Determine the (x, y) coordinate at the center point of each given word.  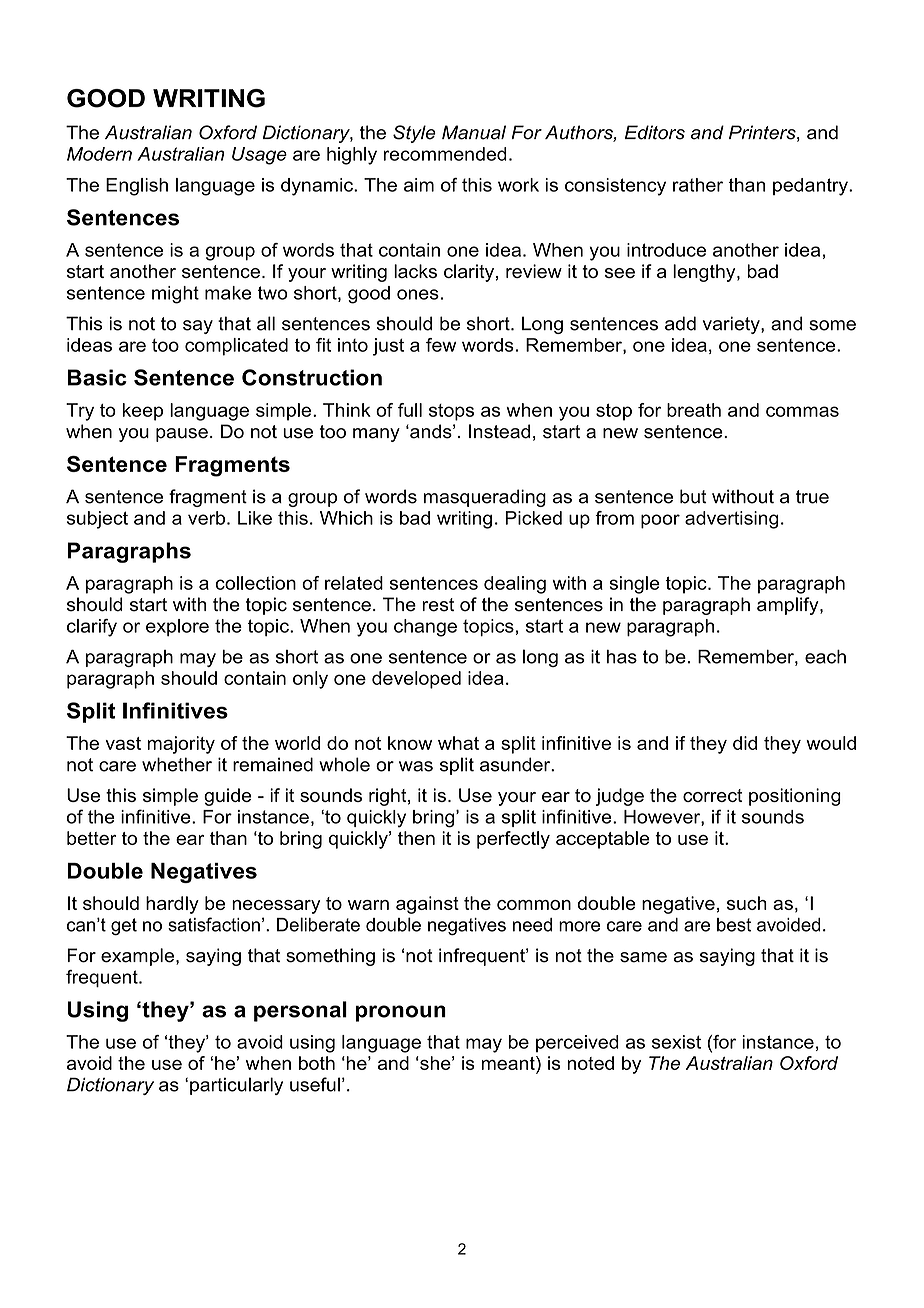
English (137, 187)
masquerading (485, 498)
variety (732, 325)
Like (255, 518)
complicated (236, 347)
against (427, 905)
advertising (732, 520)
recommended (445, 154)
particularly (236, 1086)
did (745, 743)
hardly (172, 905)
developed (416, 680)
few (441, 345)
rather (698, 185)
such (747, 903)
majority (181, 745)
